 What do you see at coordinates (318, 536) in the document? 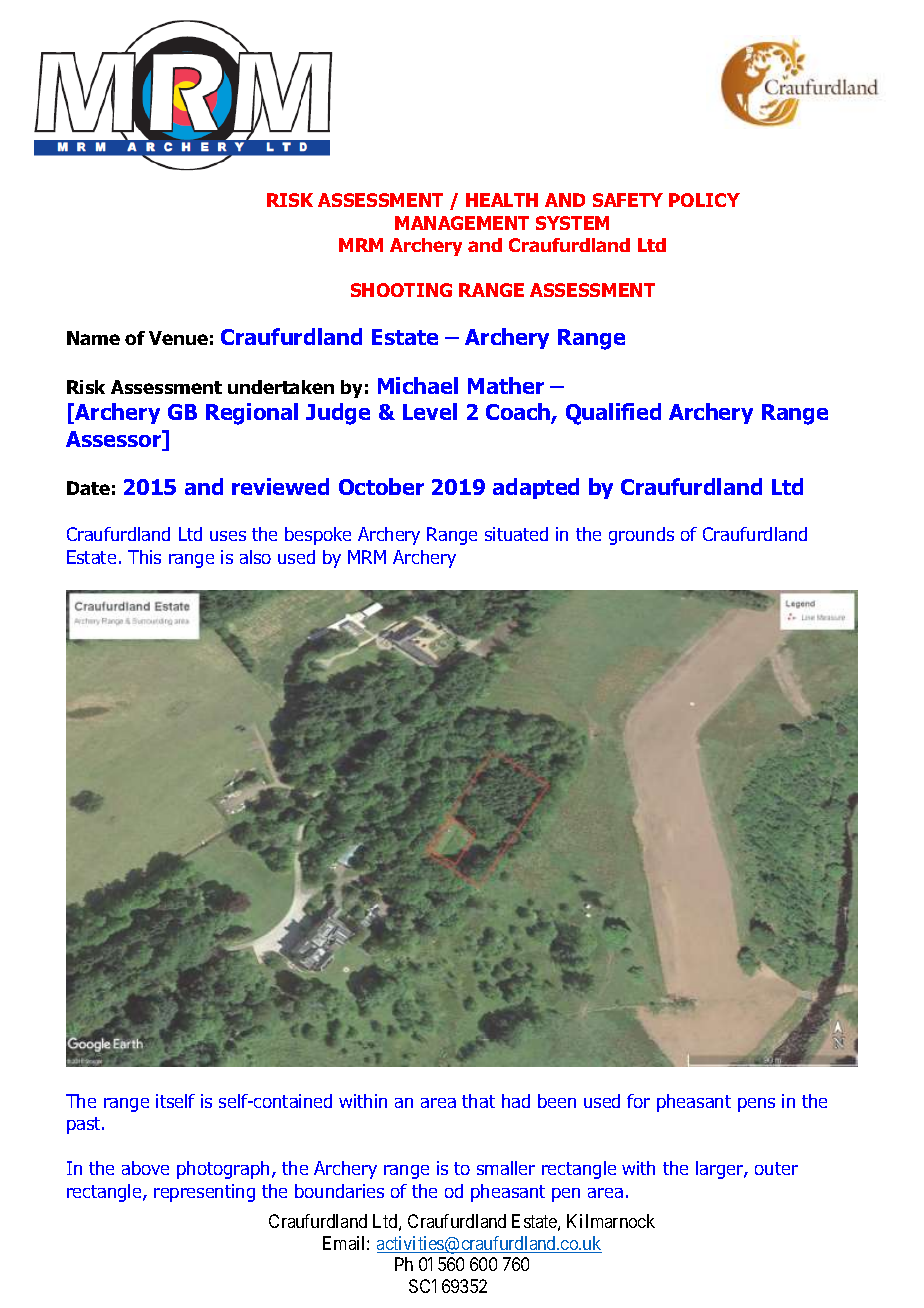
I see `bespoke` at bounding box center [318, 536].
